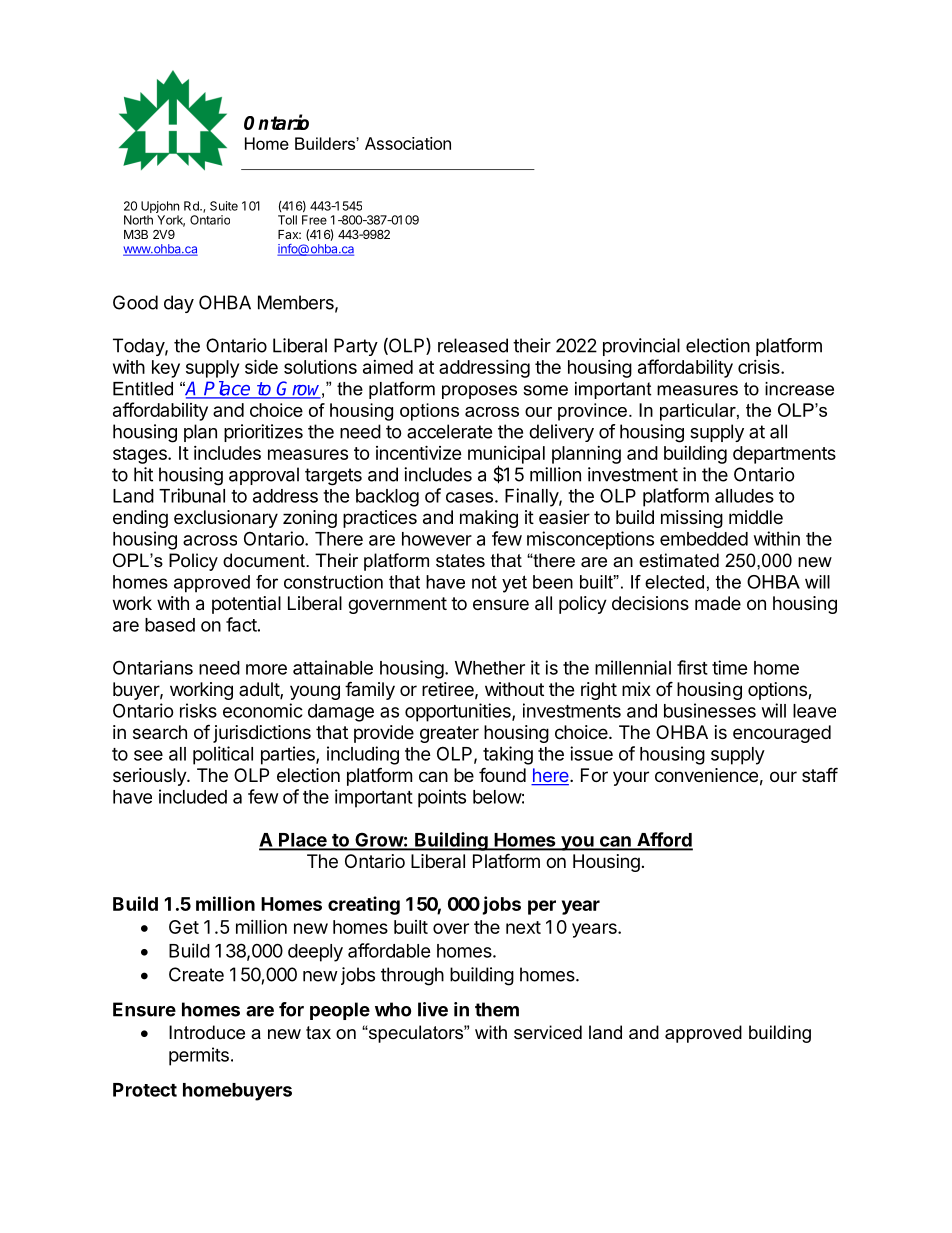  I want to click on Association, so click(408, 143).
